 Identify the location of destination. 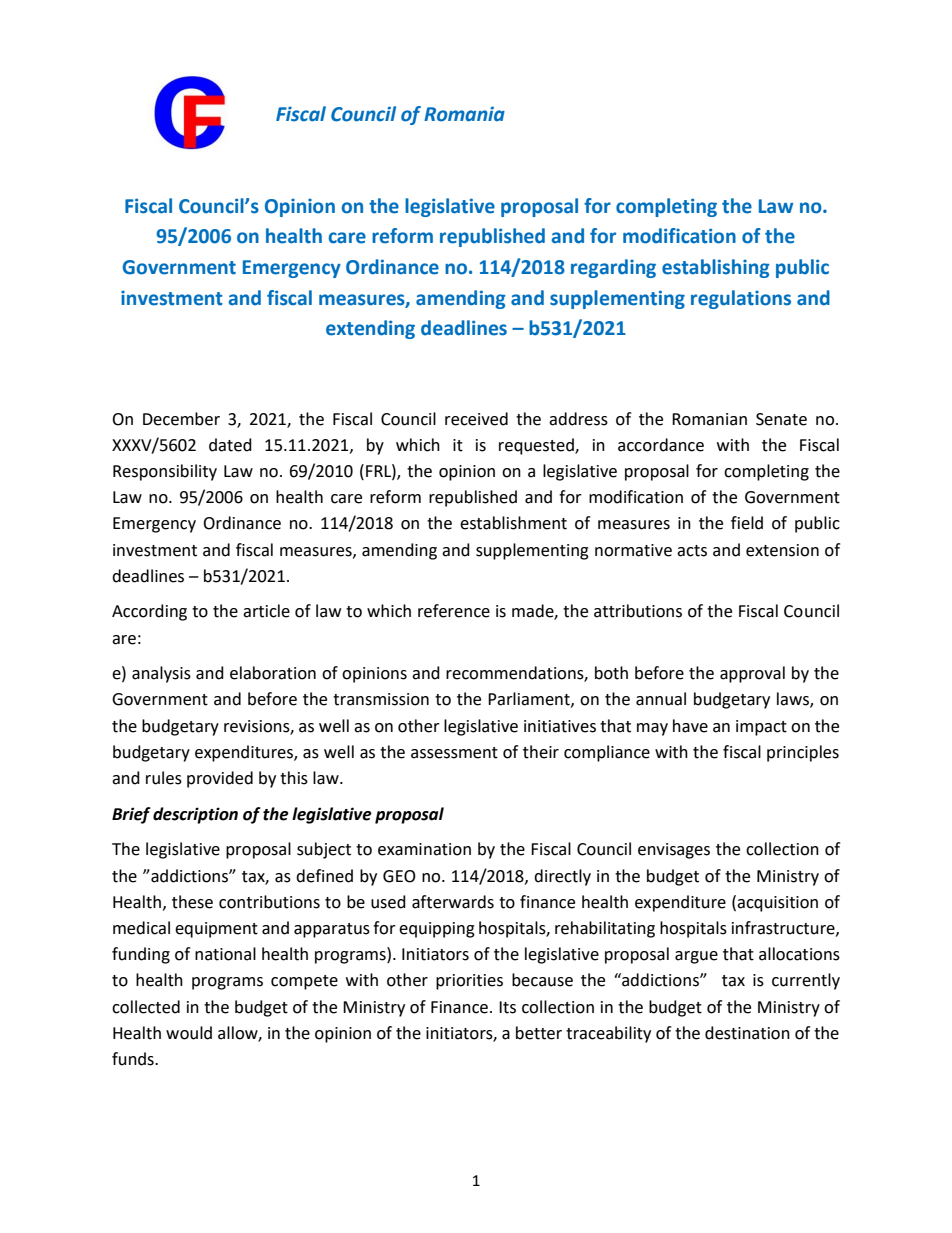
(747, 1033).
